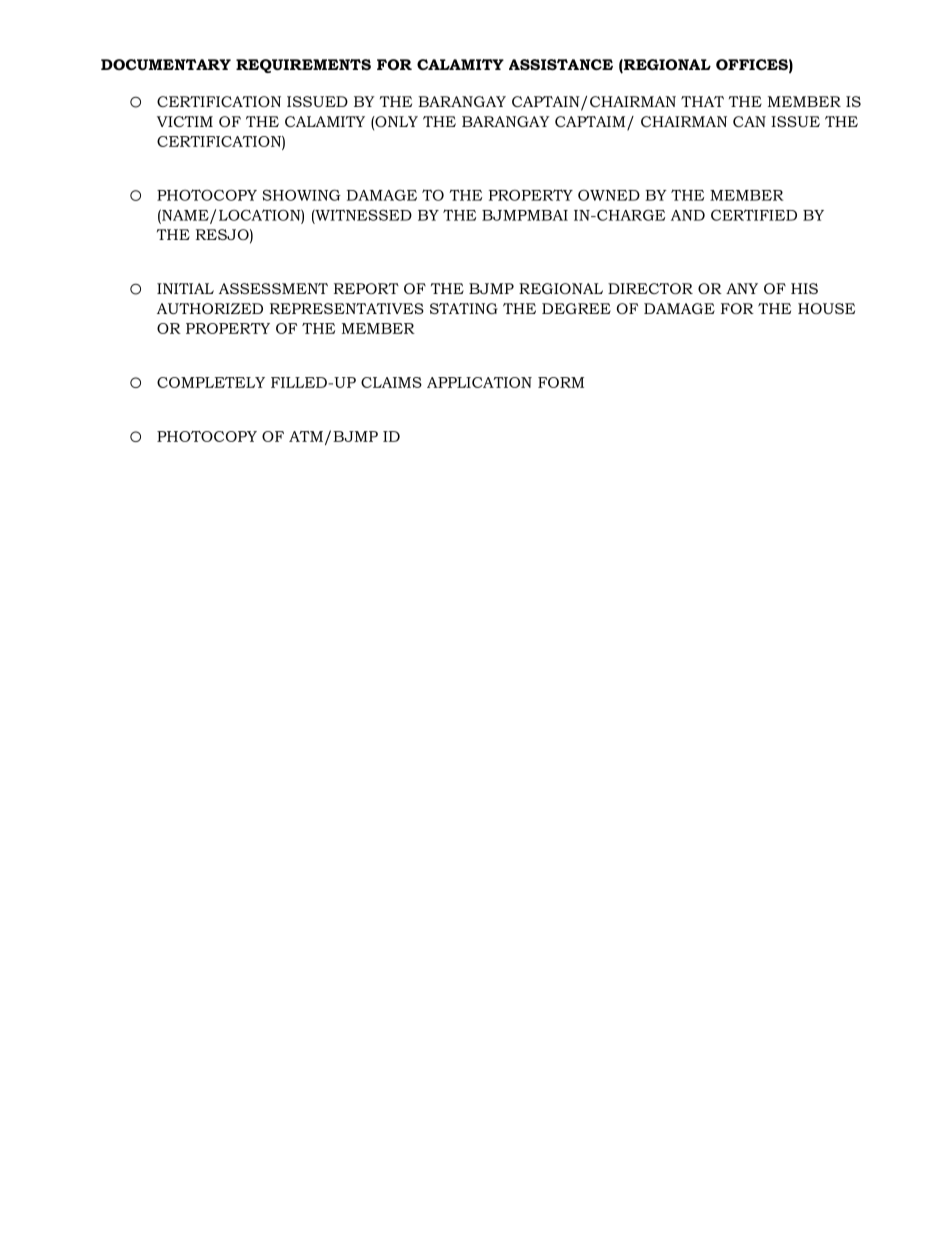 This screenshot has height=1233, width=952. Describe the element at coordinates (303, 66) in the screenshot. I see `REQUIREMENTS` at that location.
